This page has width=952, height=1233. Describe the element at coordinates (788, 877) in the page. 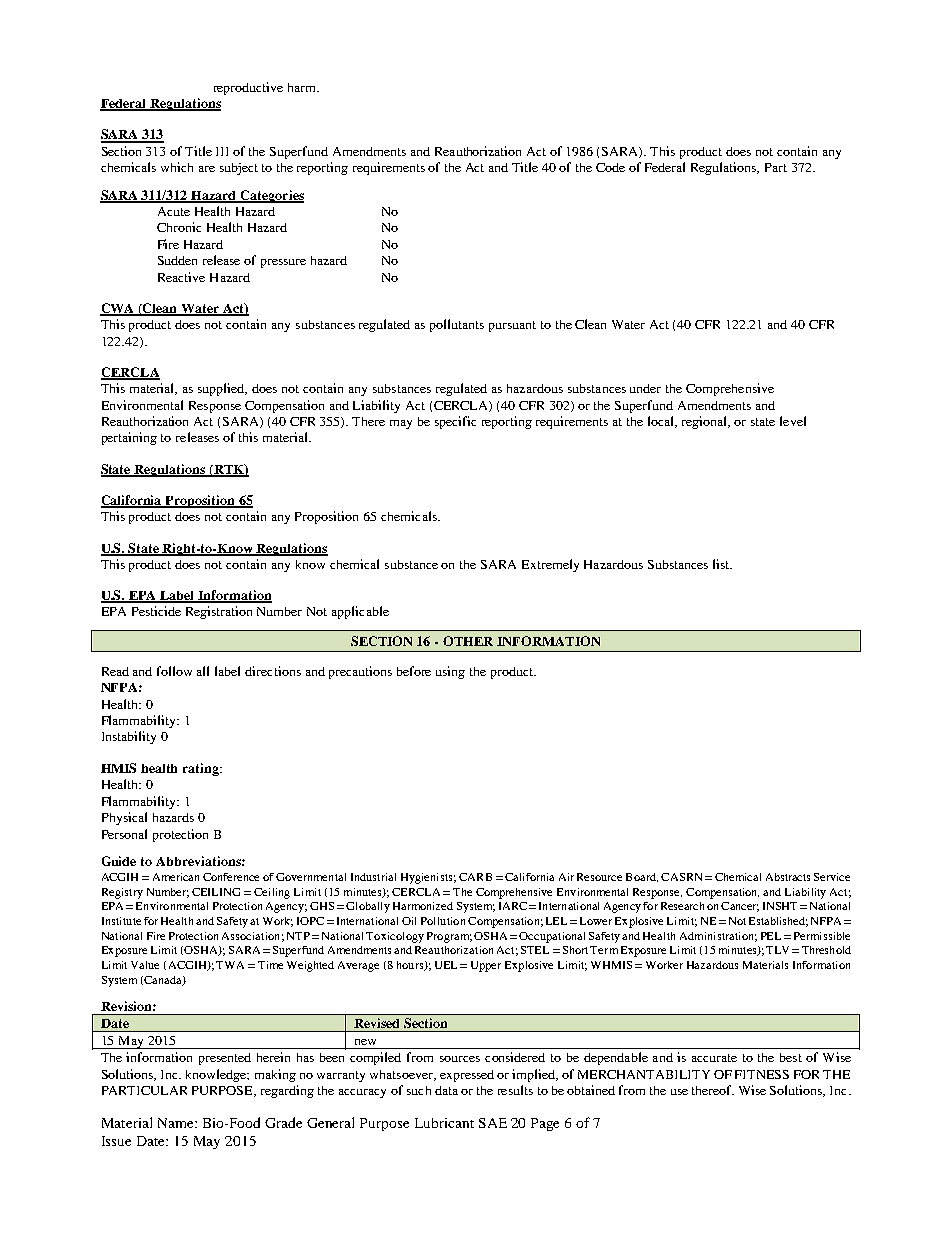

I see `Abstracts` at that location.
